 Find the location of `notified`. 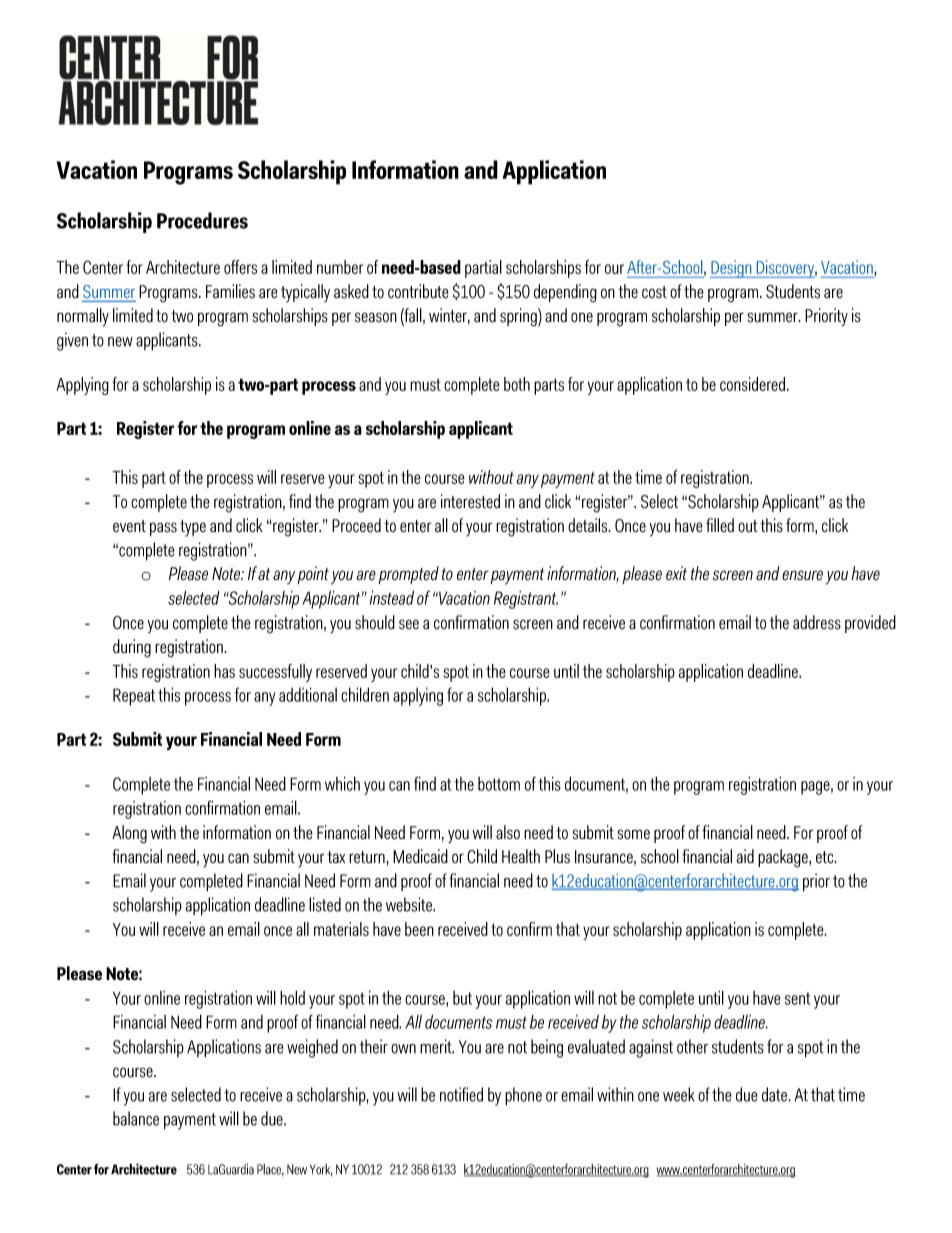

notified is located at coordinates (461, 1094).
